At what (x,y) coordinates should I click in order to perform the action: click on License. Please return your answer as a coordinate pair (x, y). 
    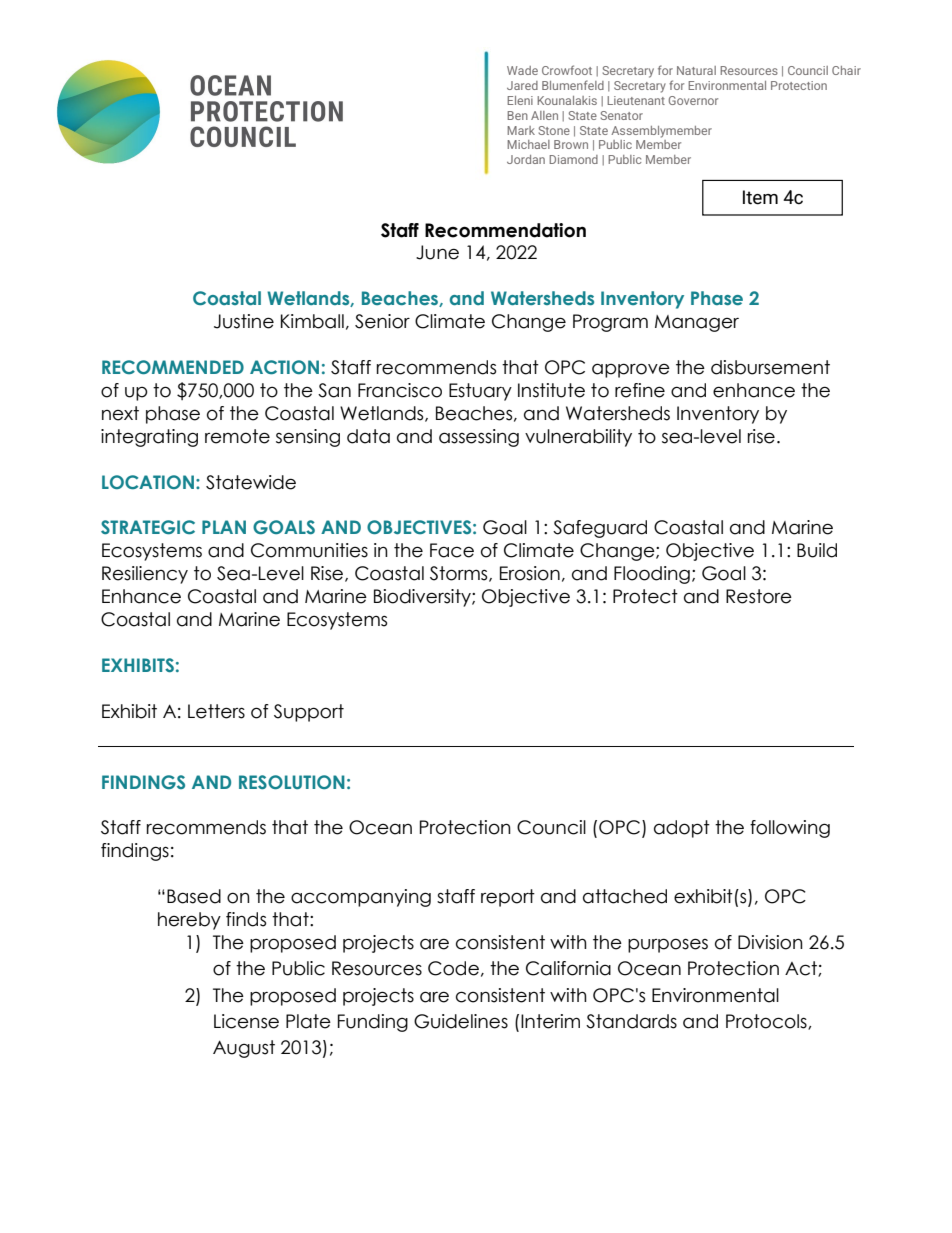
    Looking at the image, I should click on (246, 1021).
